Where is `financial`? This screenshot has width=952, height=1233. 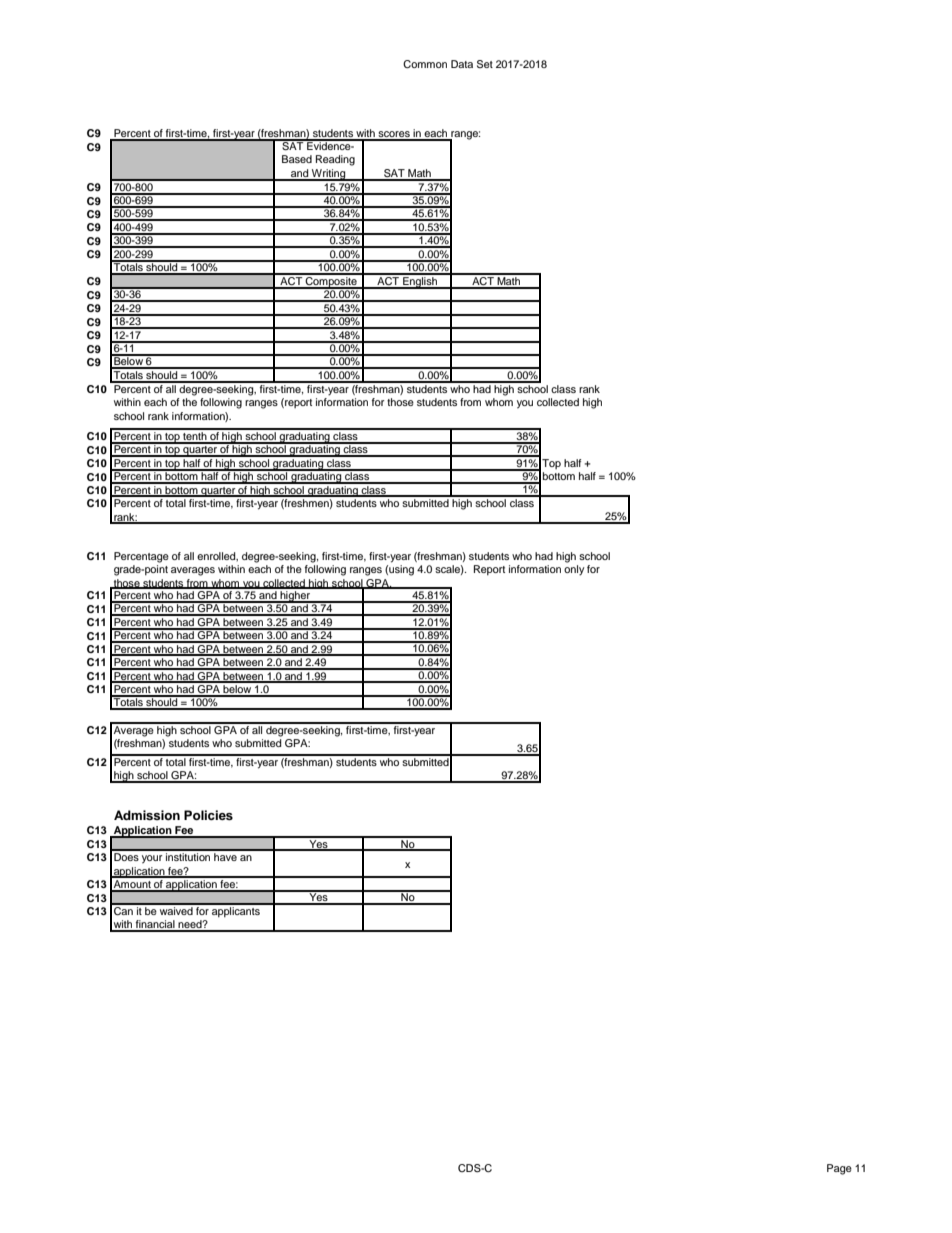
financial is located at coordinates (155, 925).
